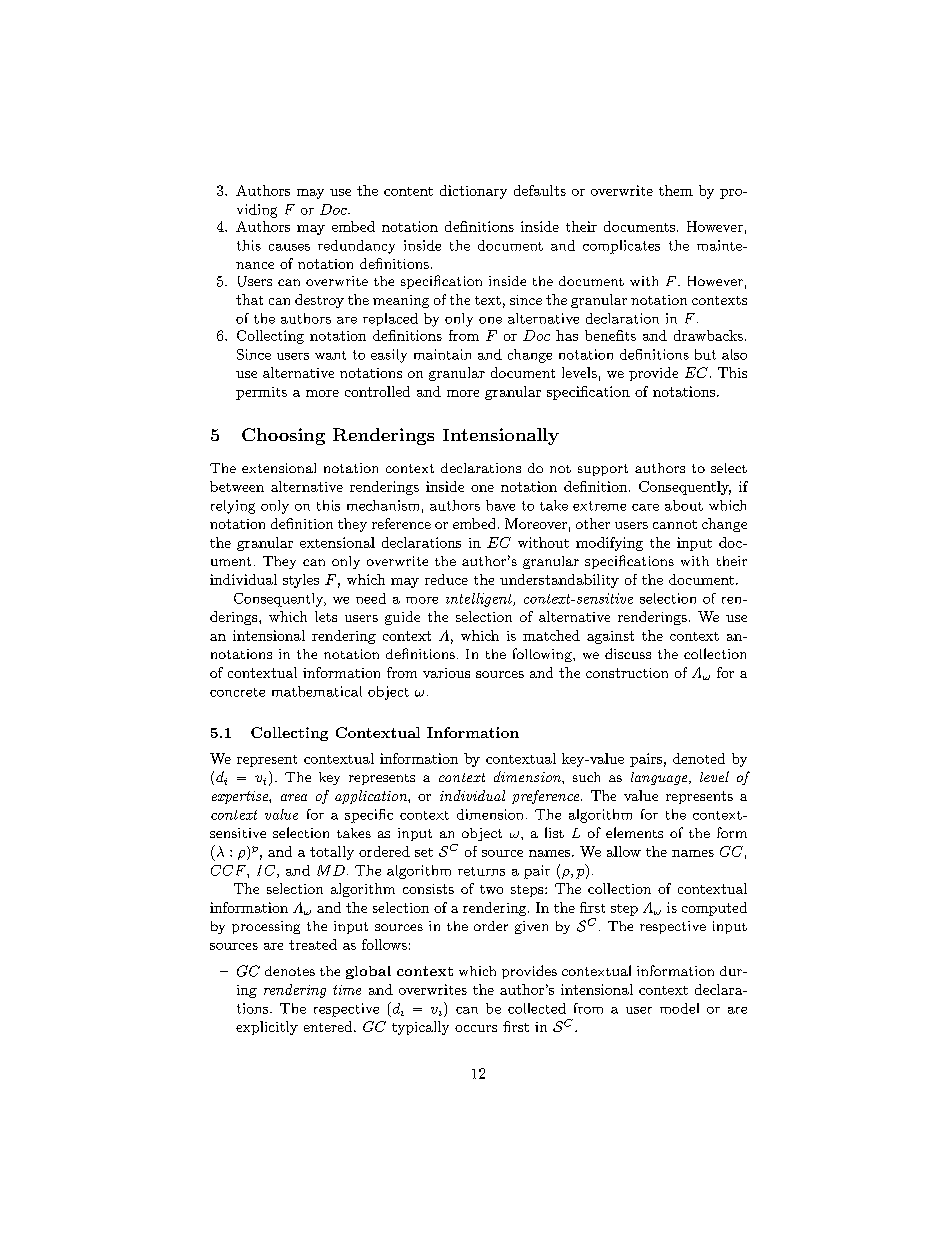 This image has width=952, height=1233. Describe the element at coordinates (473, 192) in the image. I see `dictionary` at that location.
